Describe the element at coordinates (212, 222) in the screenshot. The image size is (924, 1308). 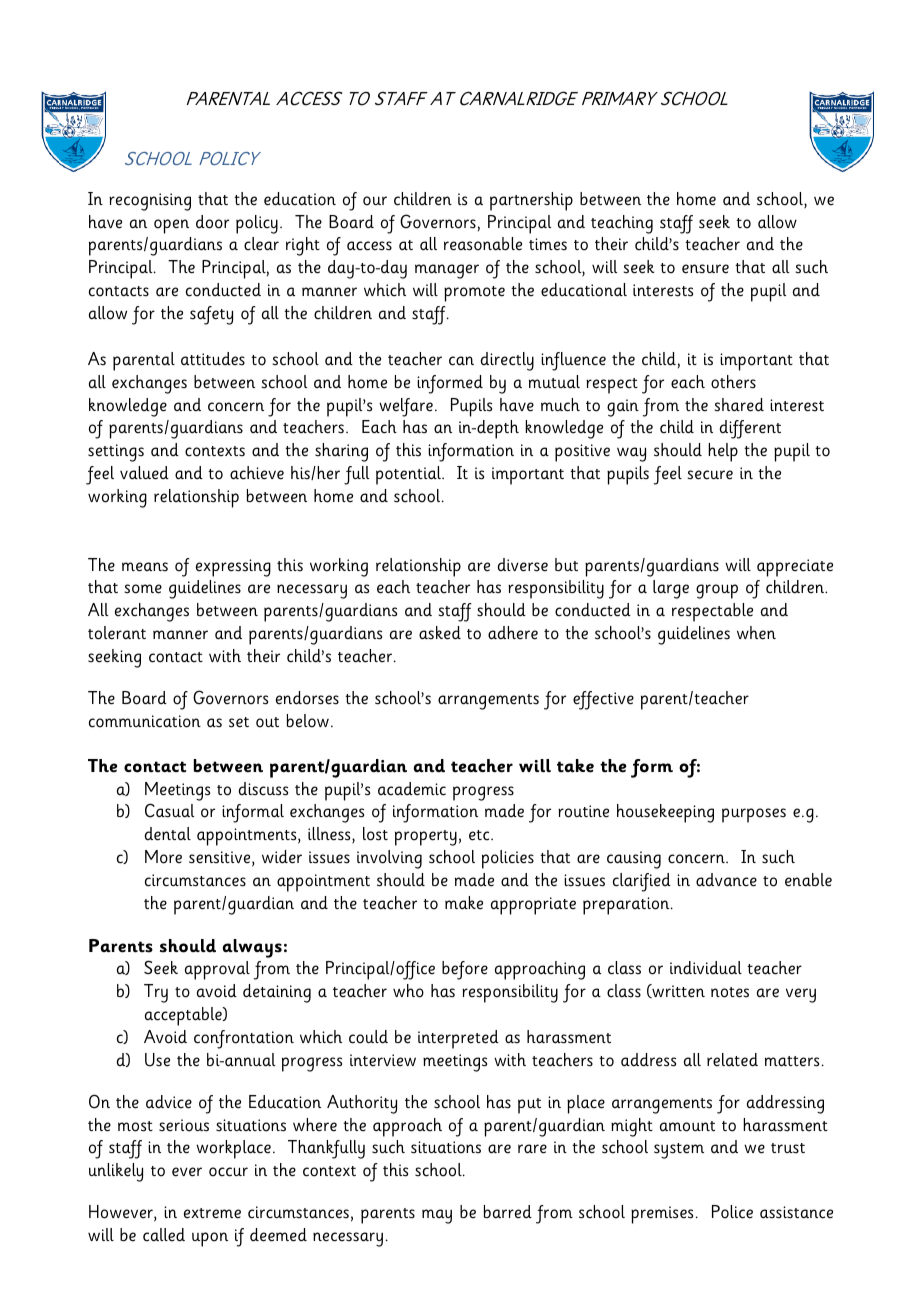
I see `door` at that location.
